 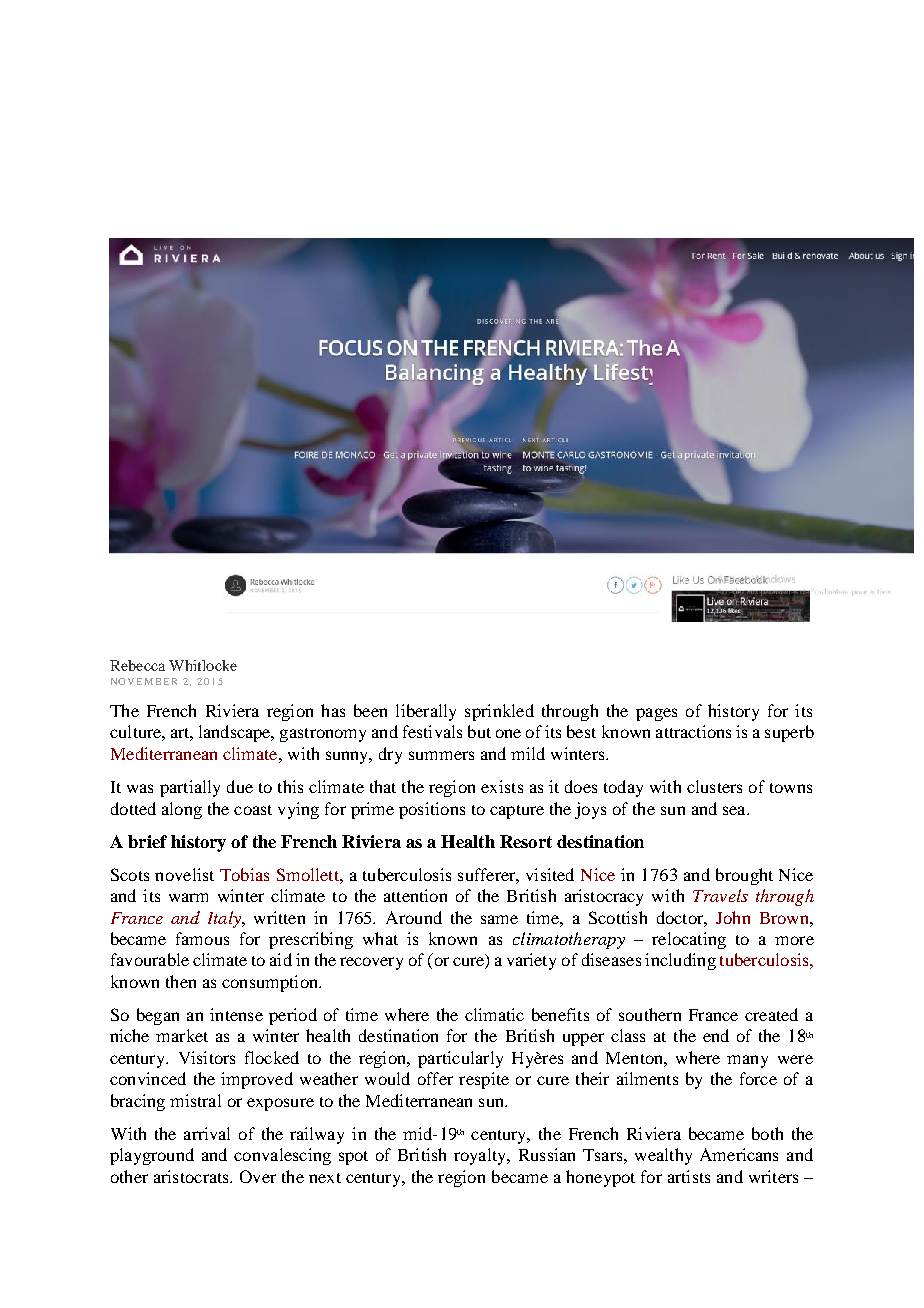 What do you see at coordinates (137, 665) in the image?
I see `Rebecca` at bounding box center [137, 665].
